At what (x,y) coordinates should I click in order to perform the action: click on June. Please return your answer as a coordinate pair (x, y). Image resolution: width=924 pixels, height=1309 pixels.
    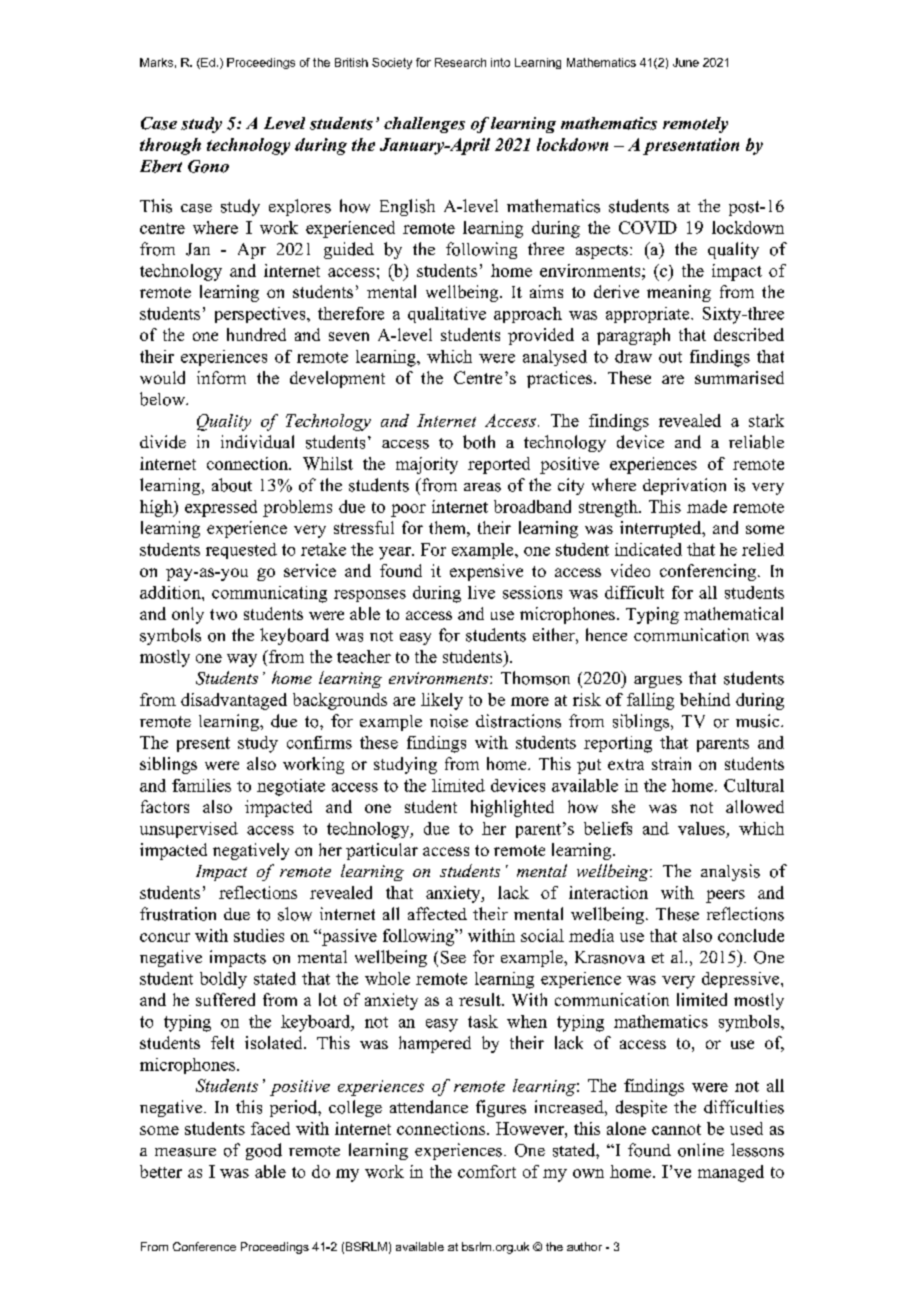
    Looking at the image, I should click on (686, 62).
